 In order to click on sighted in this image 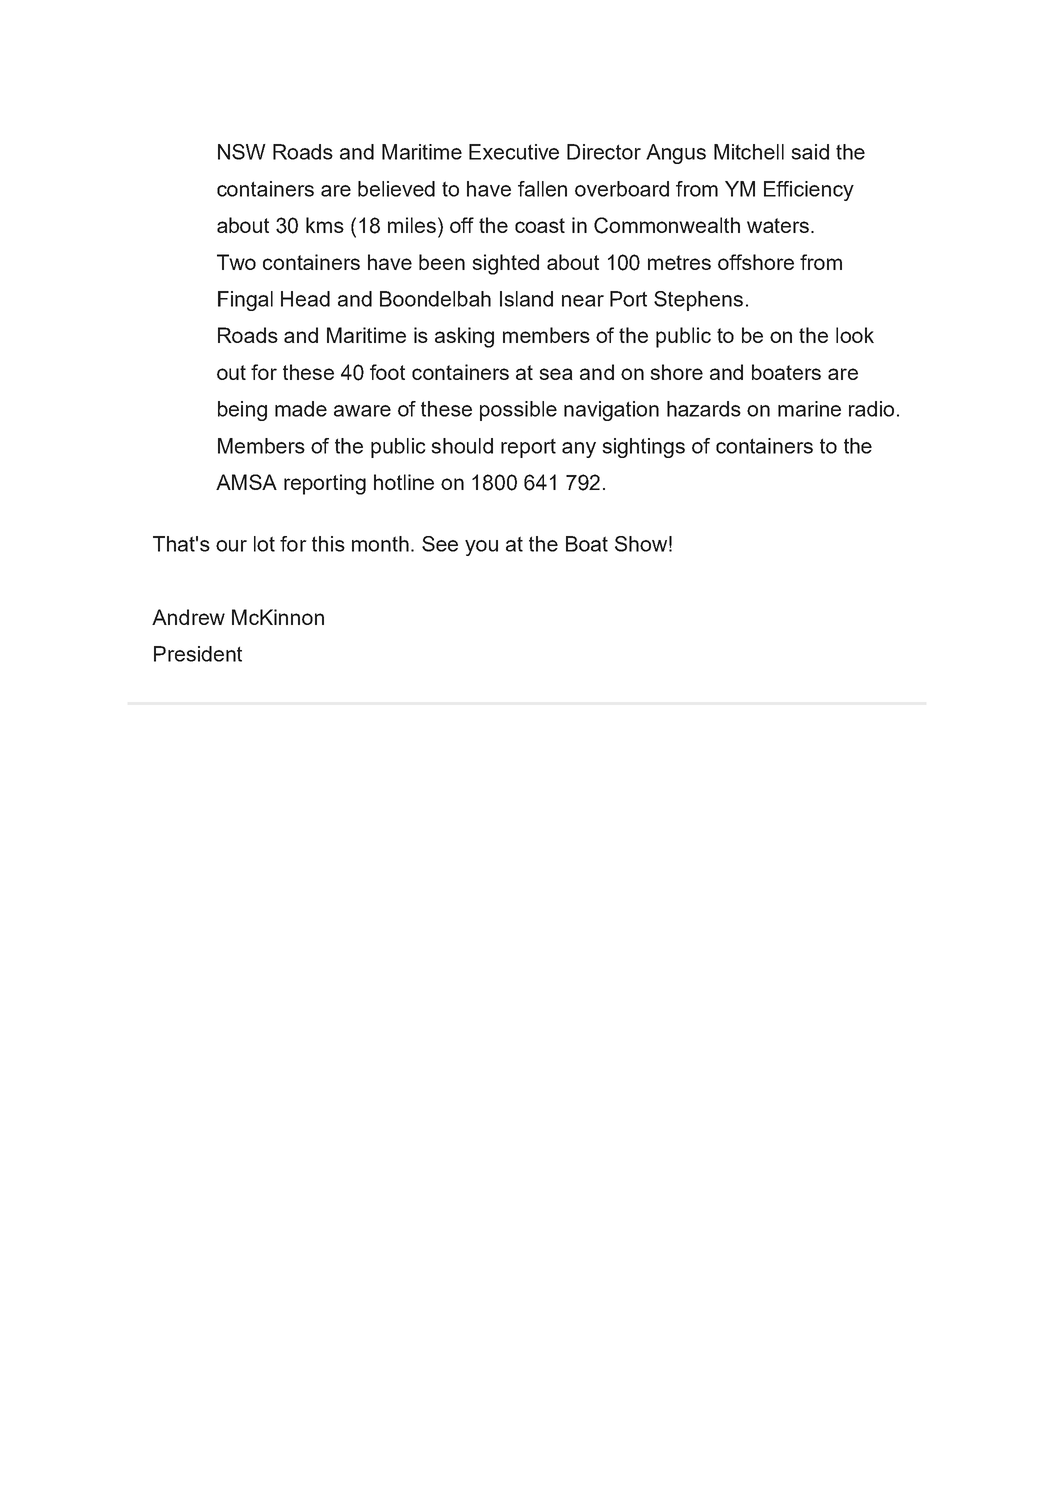, I will do `click(506, 264)`.
